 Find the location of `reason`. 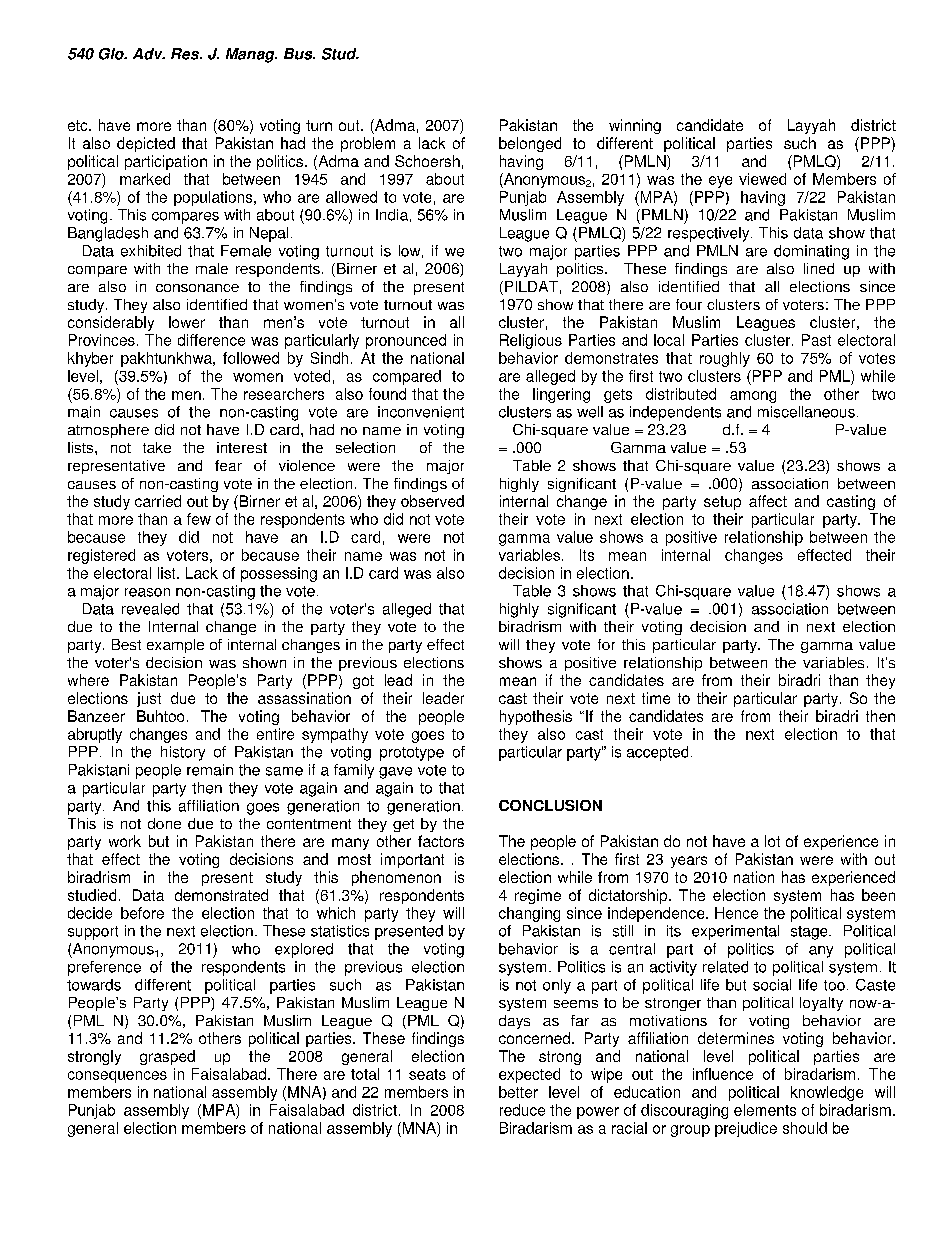

reason is located at coordinates (147, 592).
